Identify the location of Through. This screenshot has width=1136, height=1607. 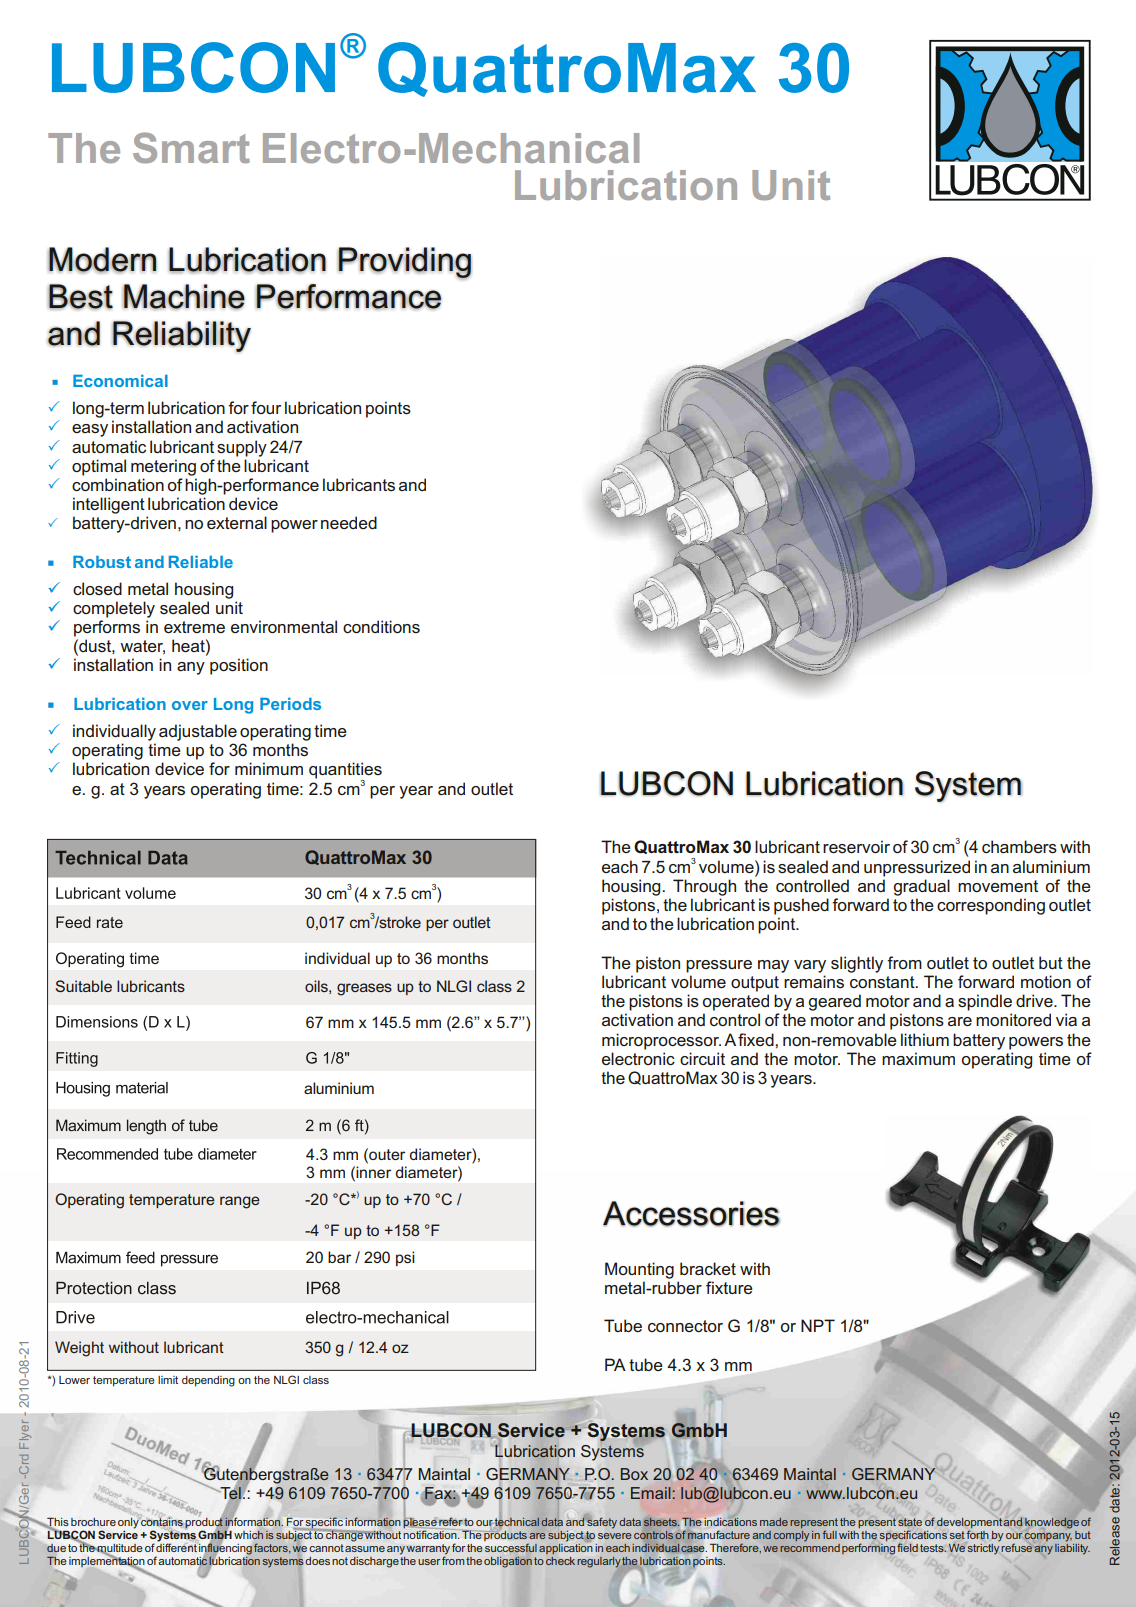
(704, 887).
